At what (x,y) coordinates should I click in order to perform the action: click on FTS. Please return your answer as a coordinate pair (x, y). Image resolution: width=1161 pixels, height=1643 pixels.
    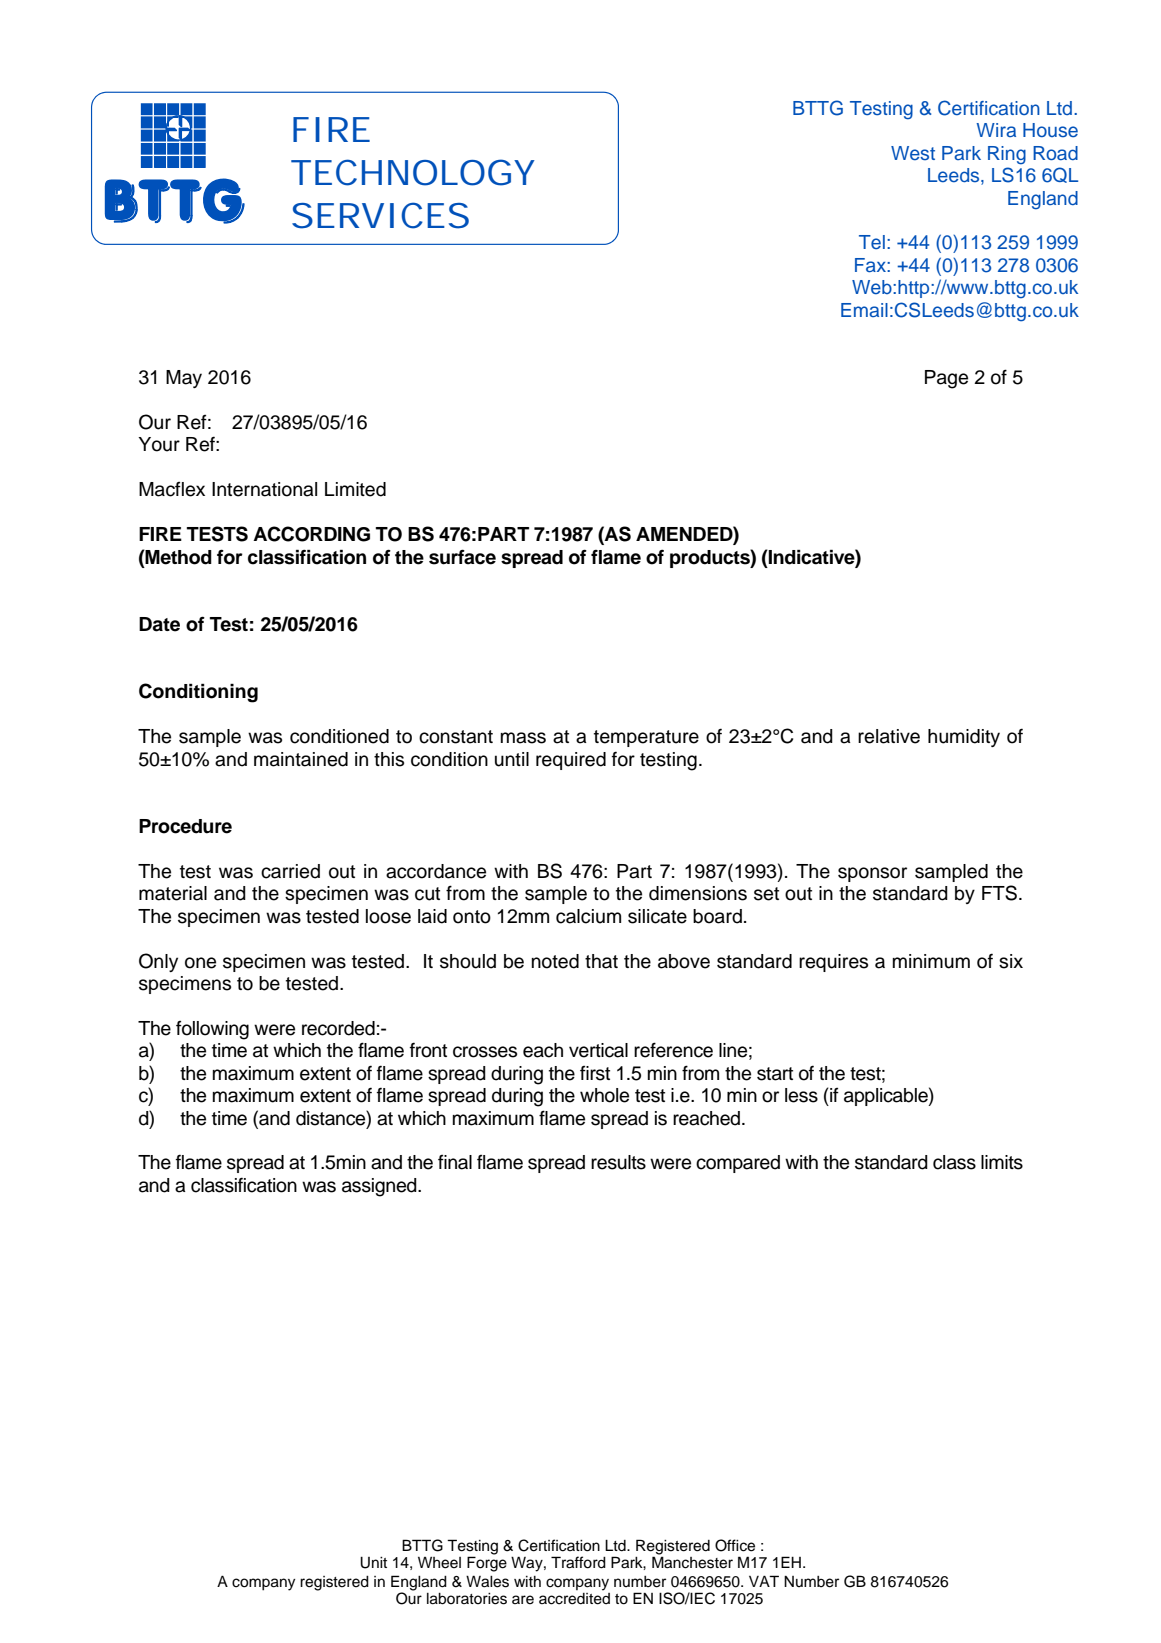
    Looking at the image, I should click on (999, 893).
